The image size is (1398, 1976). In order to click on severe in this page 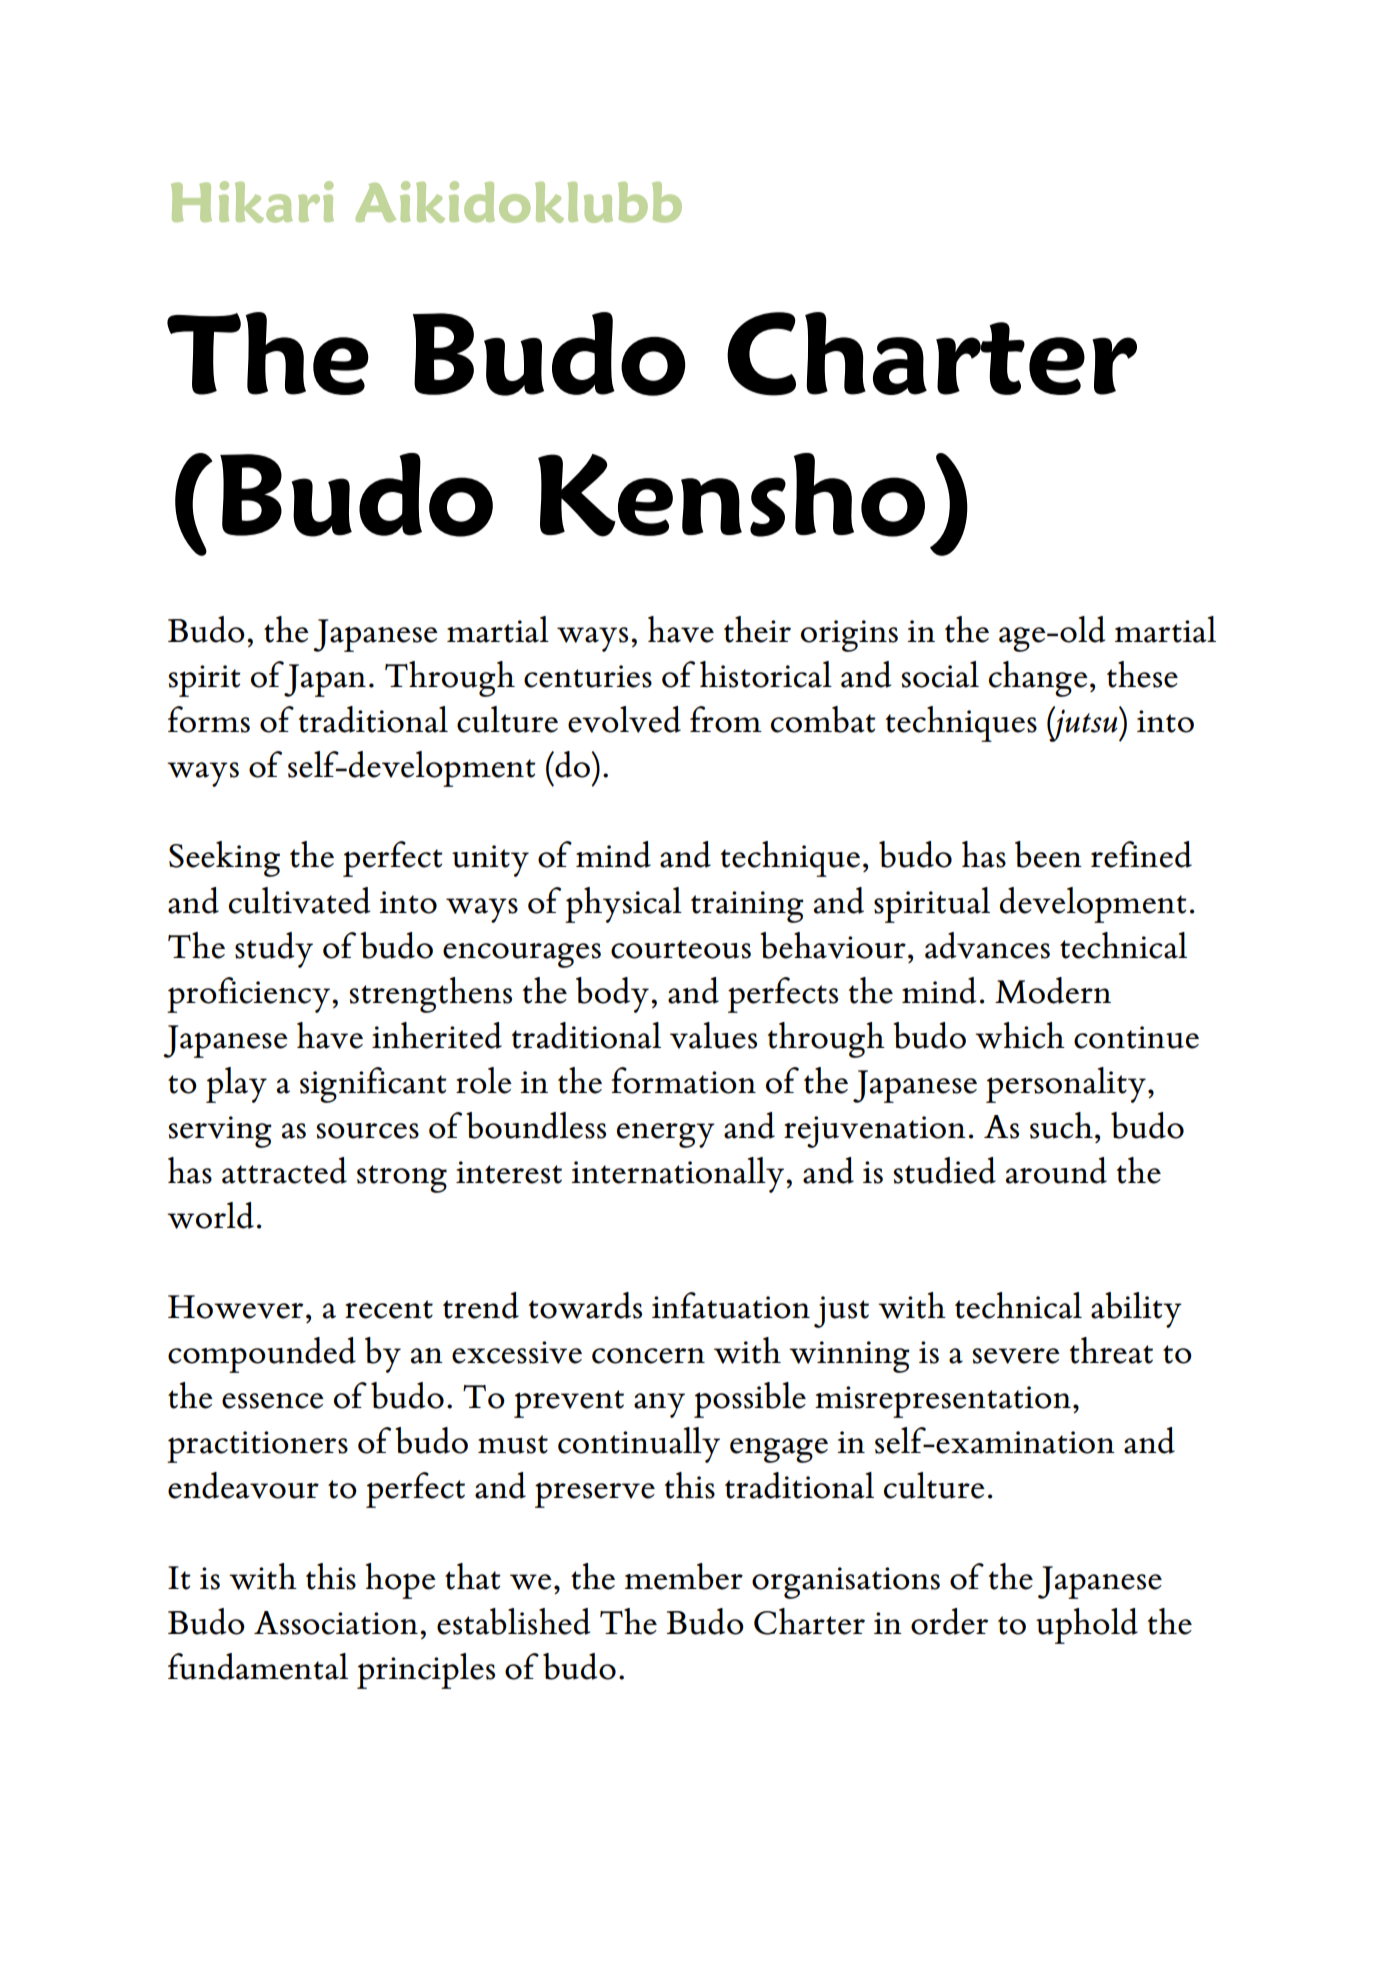, I will do `click(1016, 1356)`.
